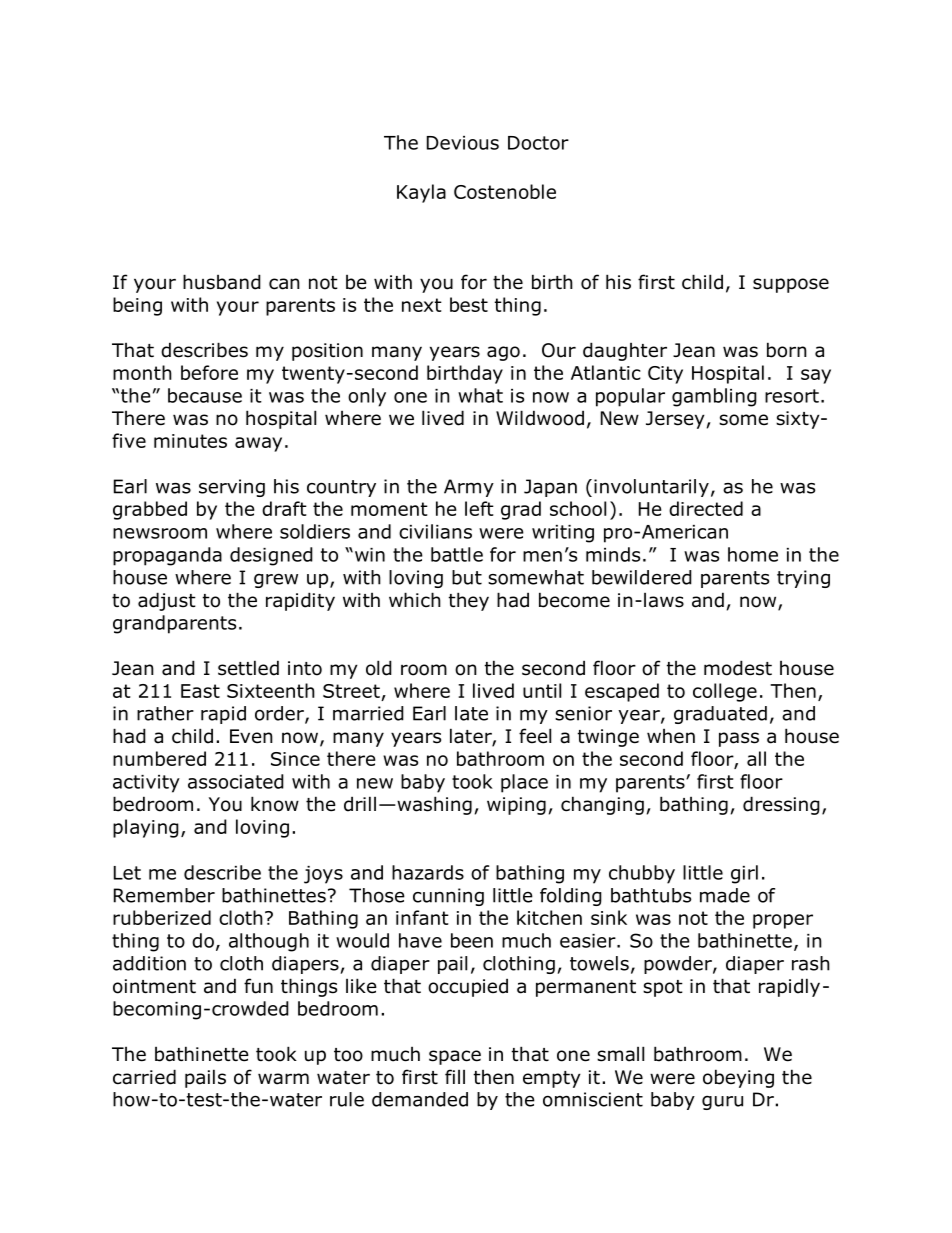 This screenshot has width=952, height=1233. Describe the element at coordinates (222, 282) in the screenshot. I see `husband` at that location.
